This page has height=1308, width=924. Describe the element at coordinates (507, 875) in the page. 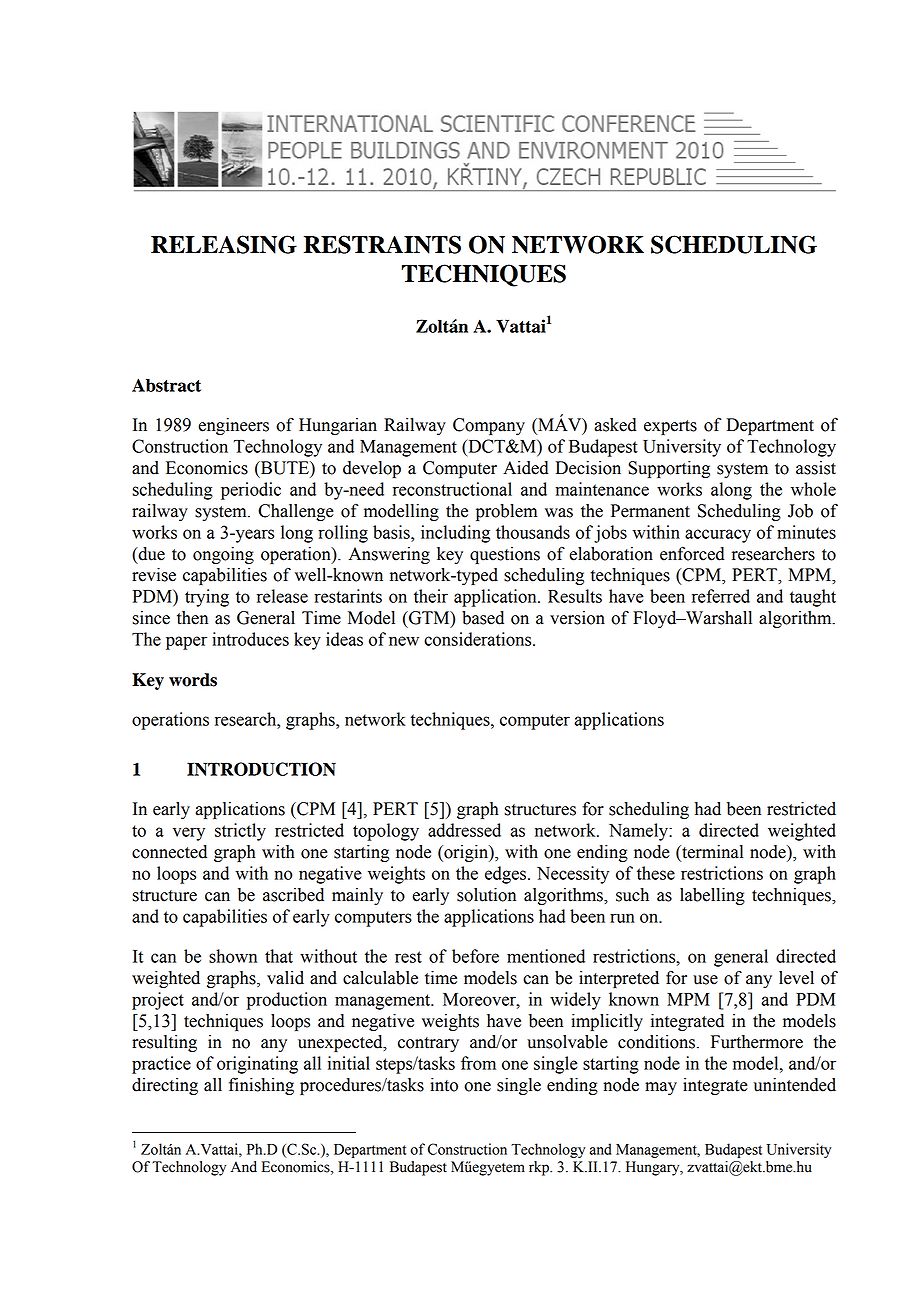

I see `edges` at that location.
